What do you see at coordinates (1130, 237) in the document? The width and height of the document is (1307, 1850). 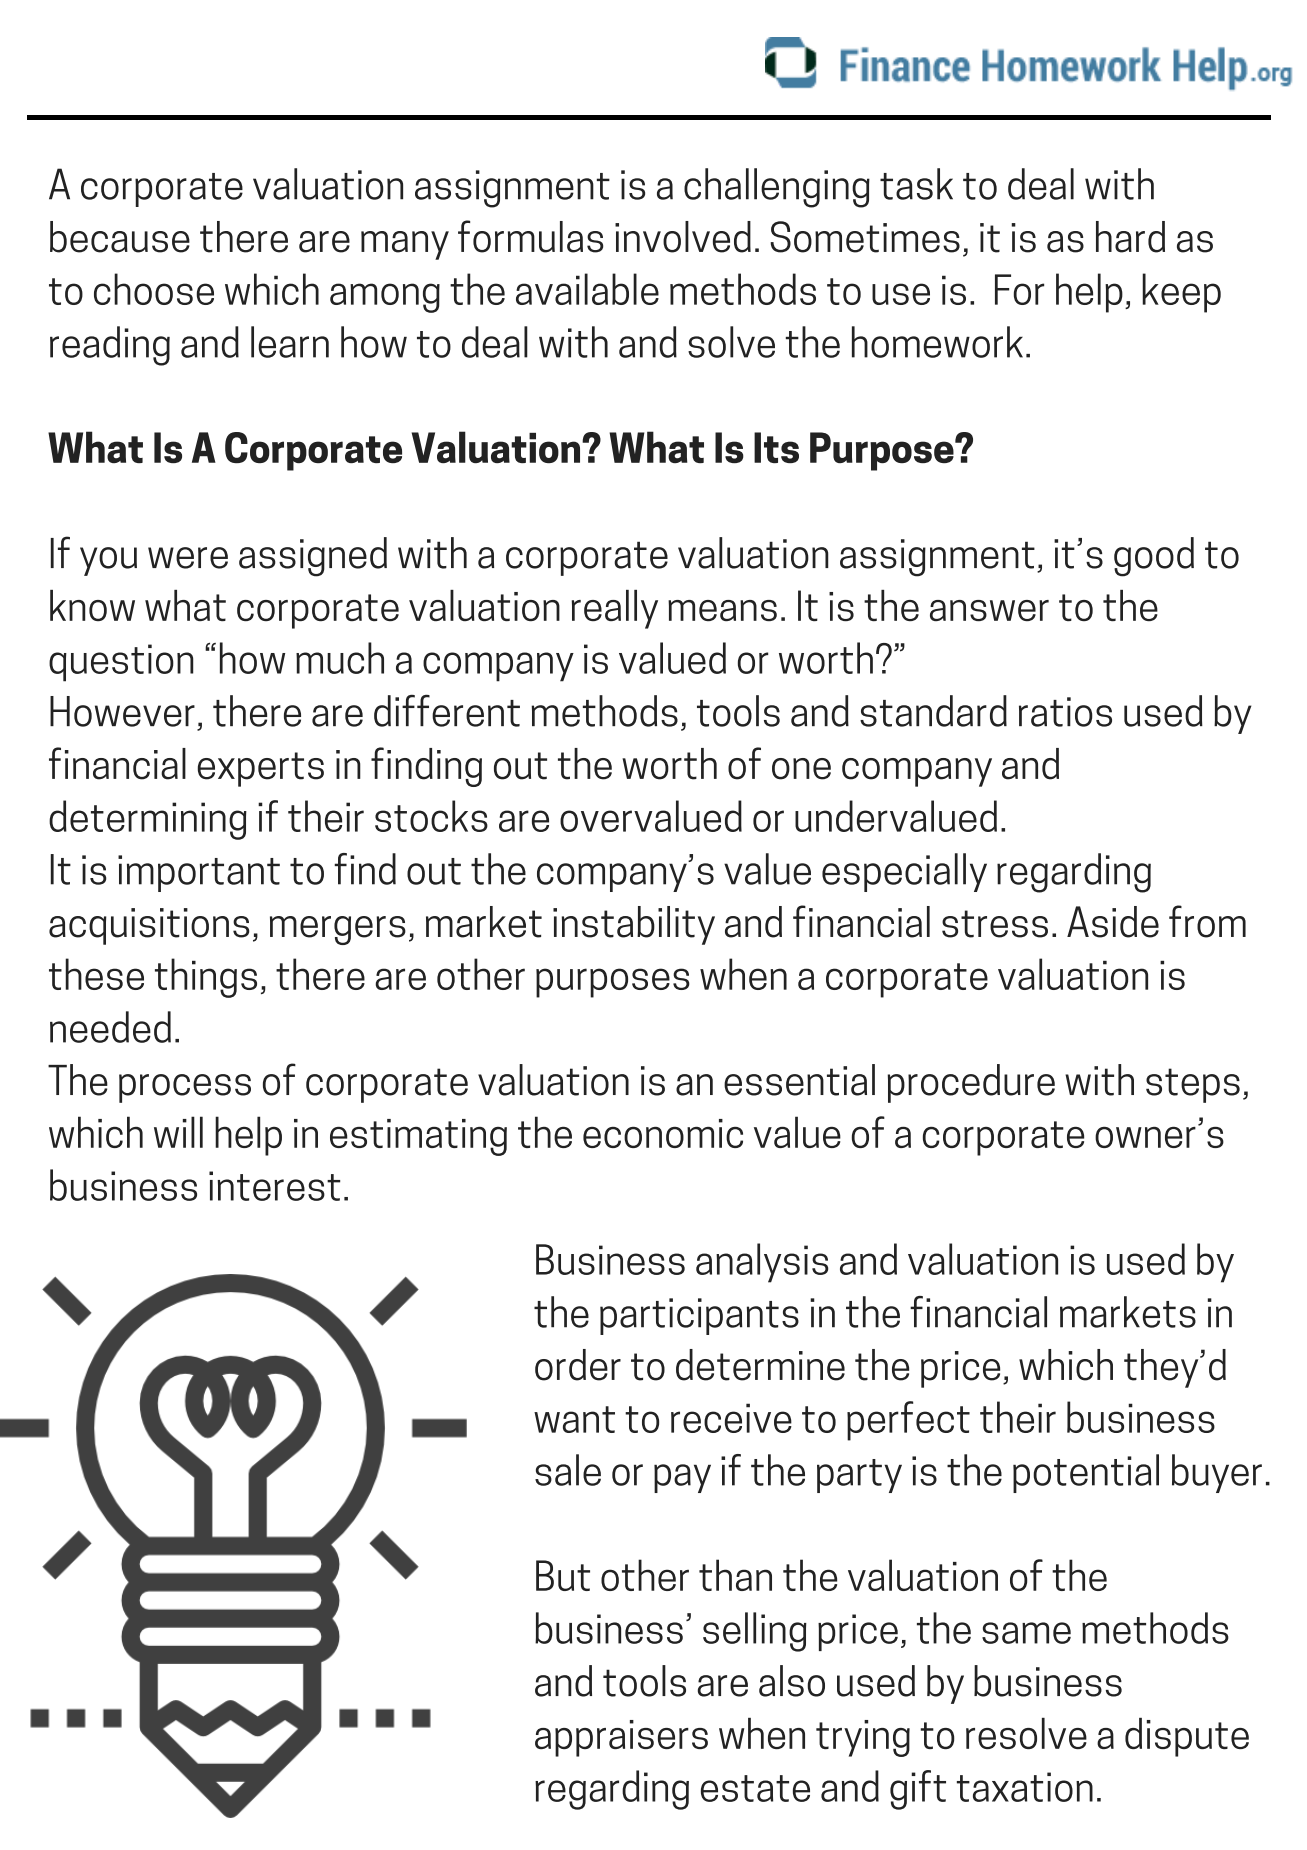 I see `hard` at bounding box center [1130, 237].
